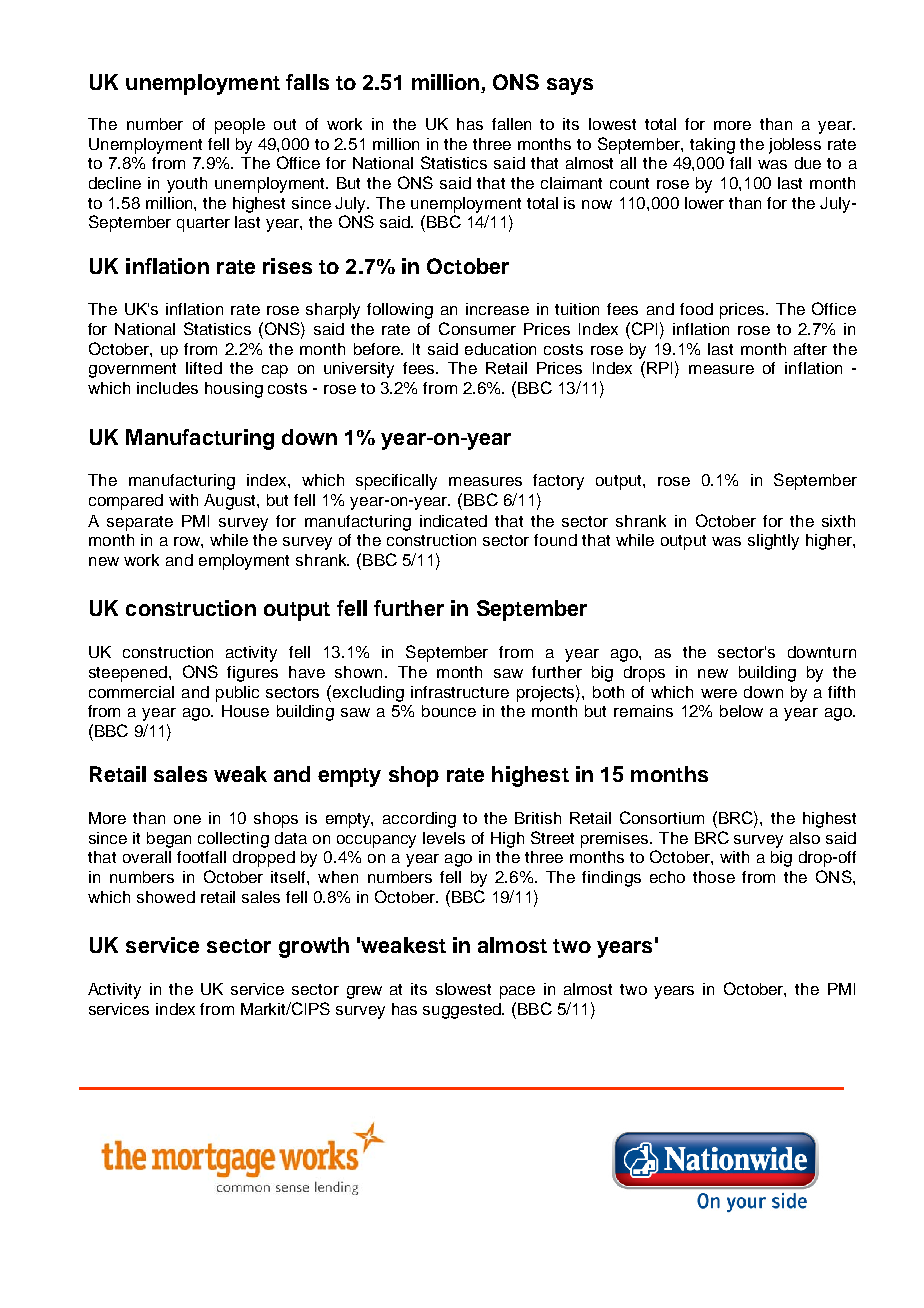 Image resolution: width=924 pixels, height=1308 pixels. I want to click on below, so click(741, 711).
